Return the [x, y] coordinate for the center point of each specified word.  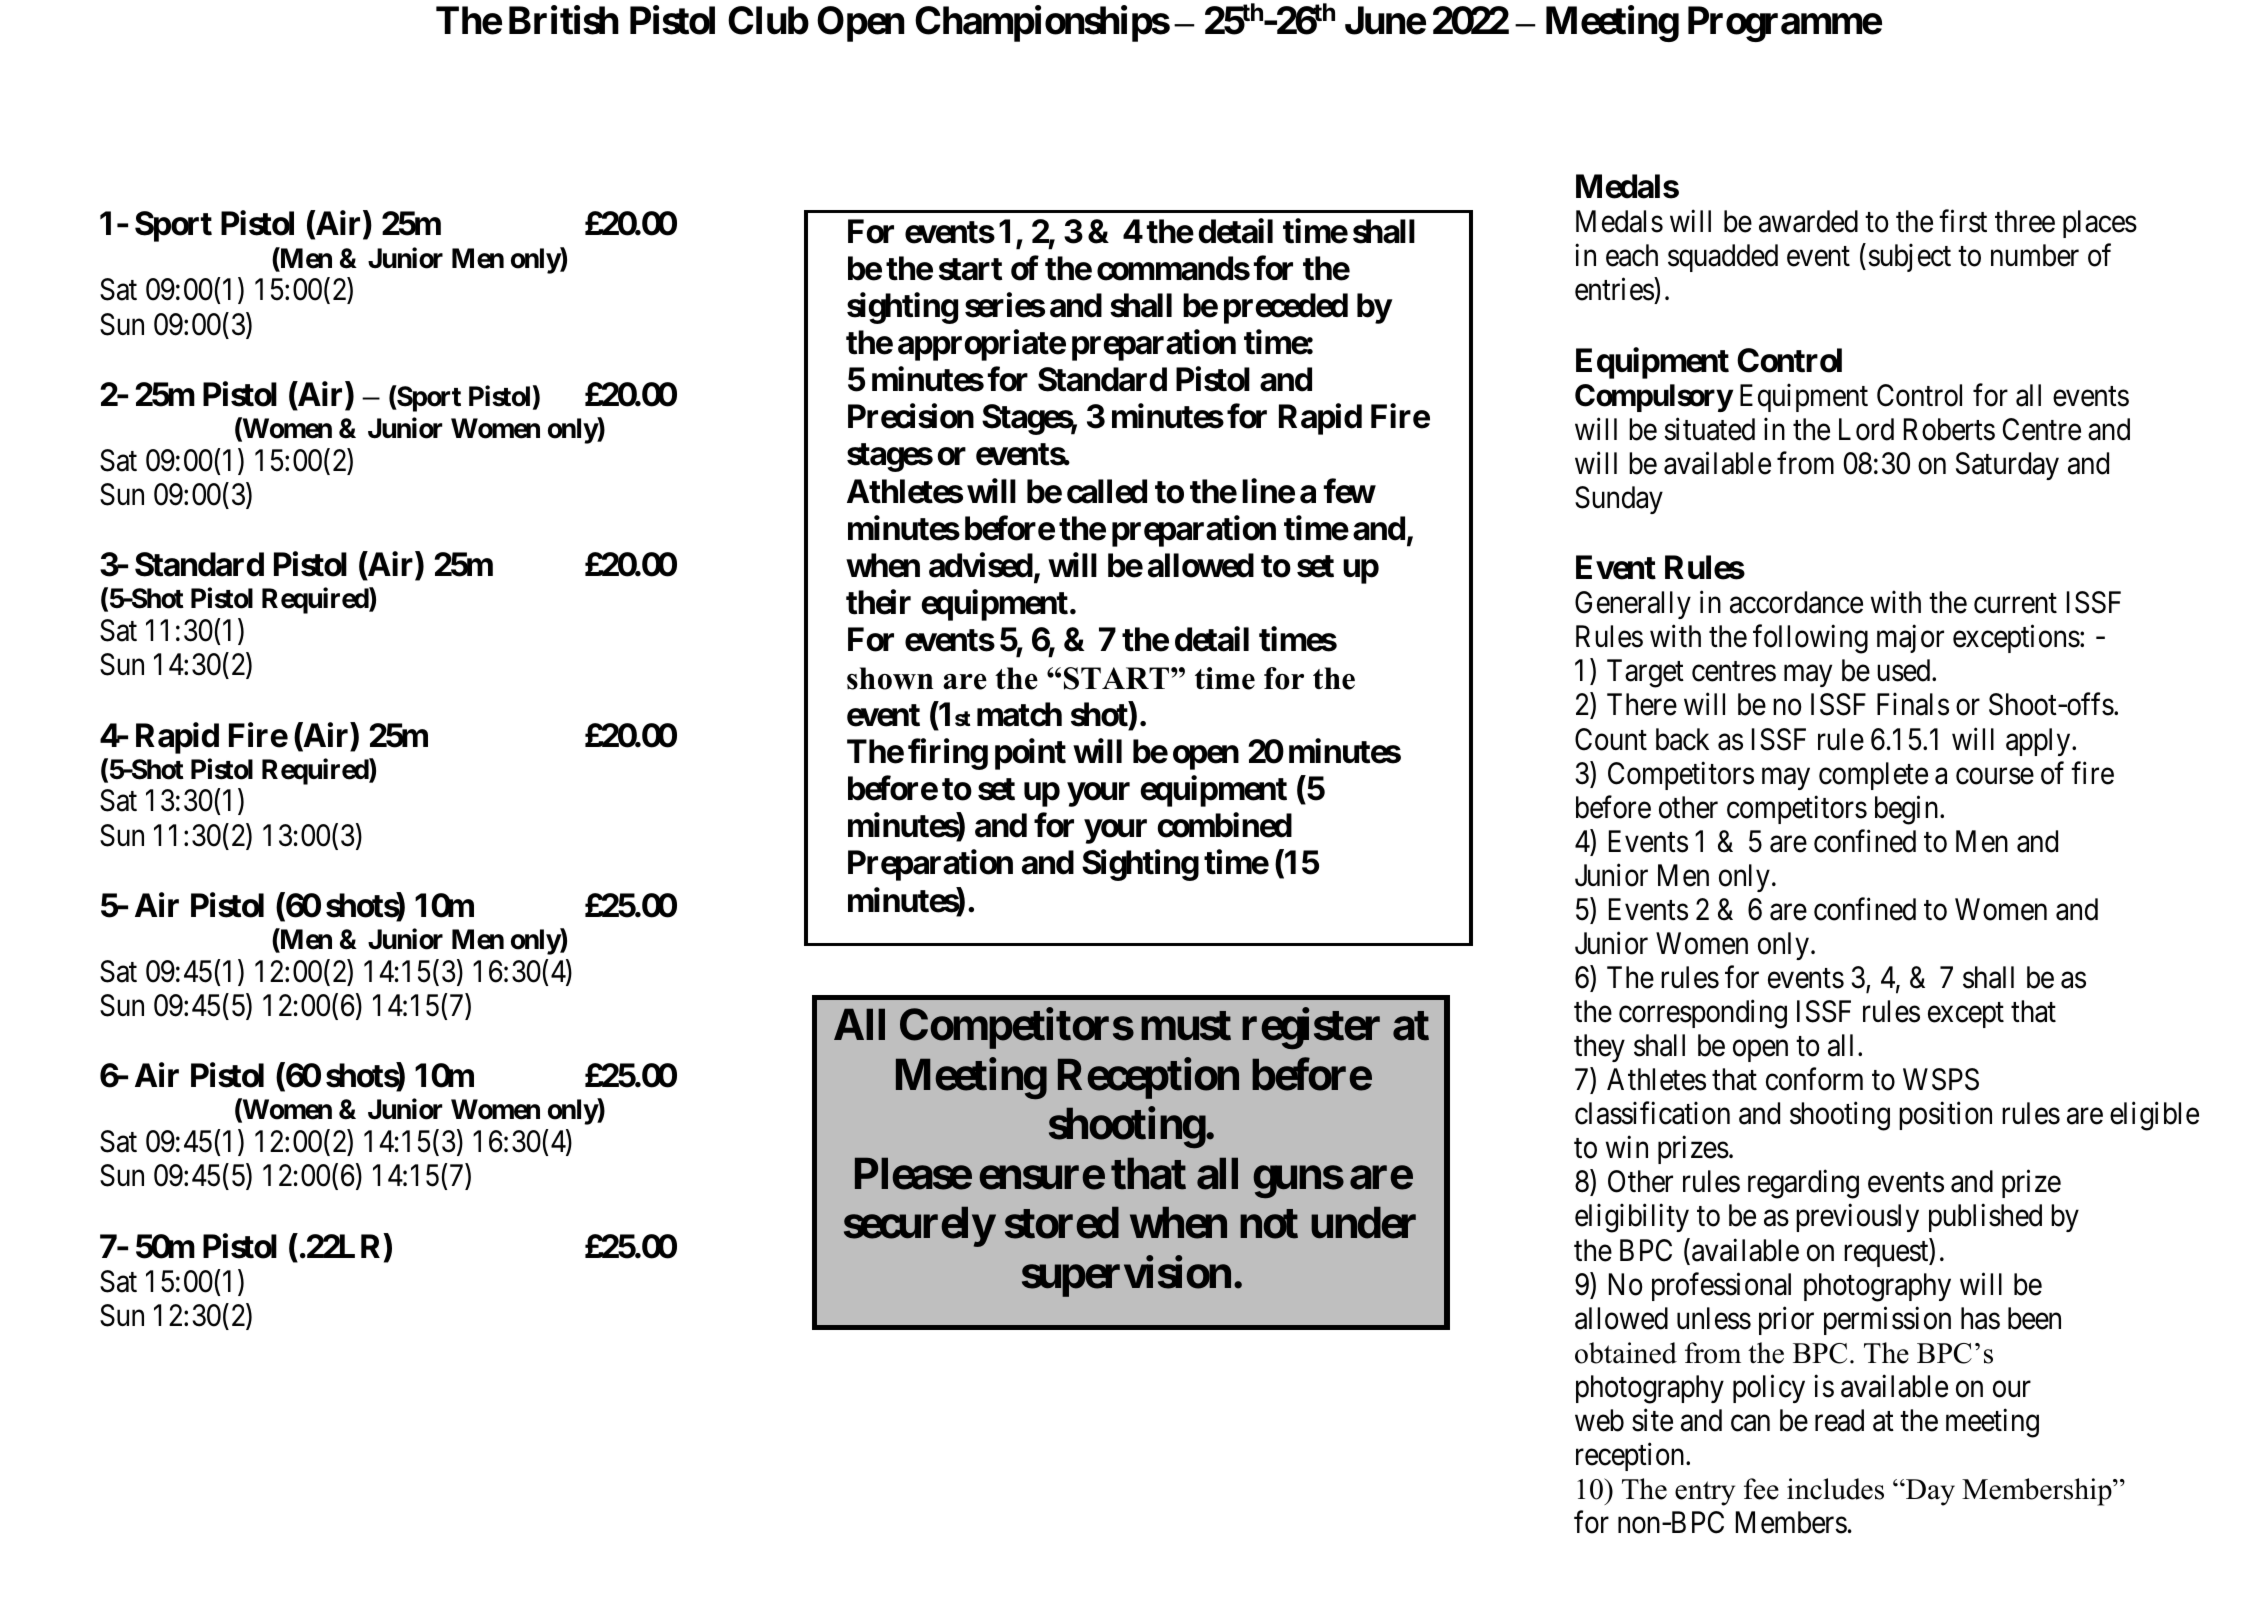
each [1632, 255]
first [1963, 221]
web [1599, 1420]
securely [919, 1227]
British [564, 20]
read [1839, 1420]
